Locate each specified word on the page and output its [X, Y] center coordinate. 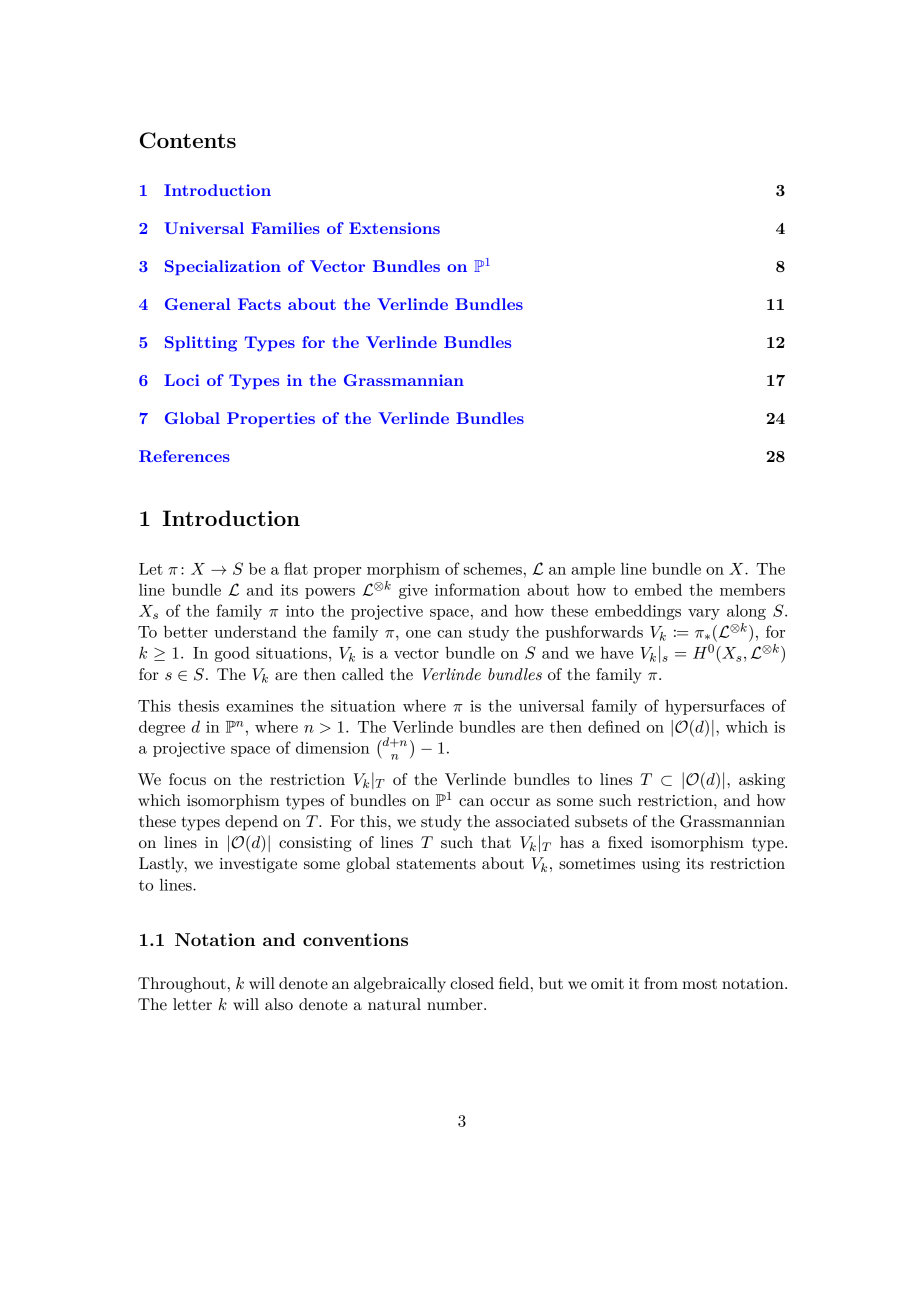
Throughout [182, 985]
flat [296, 568]
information [477, 589]
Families [285, 228]
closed [472, 983]
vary [704, 614]
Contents [188, 140]
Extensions [394, 228]
